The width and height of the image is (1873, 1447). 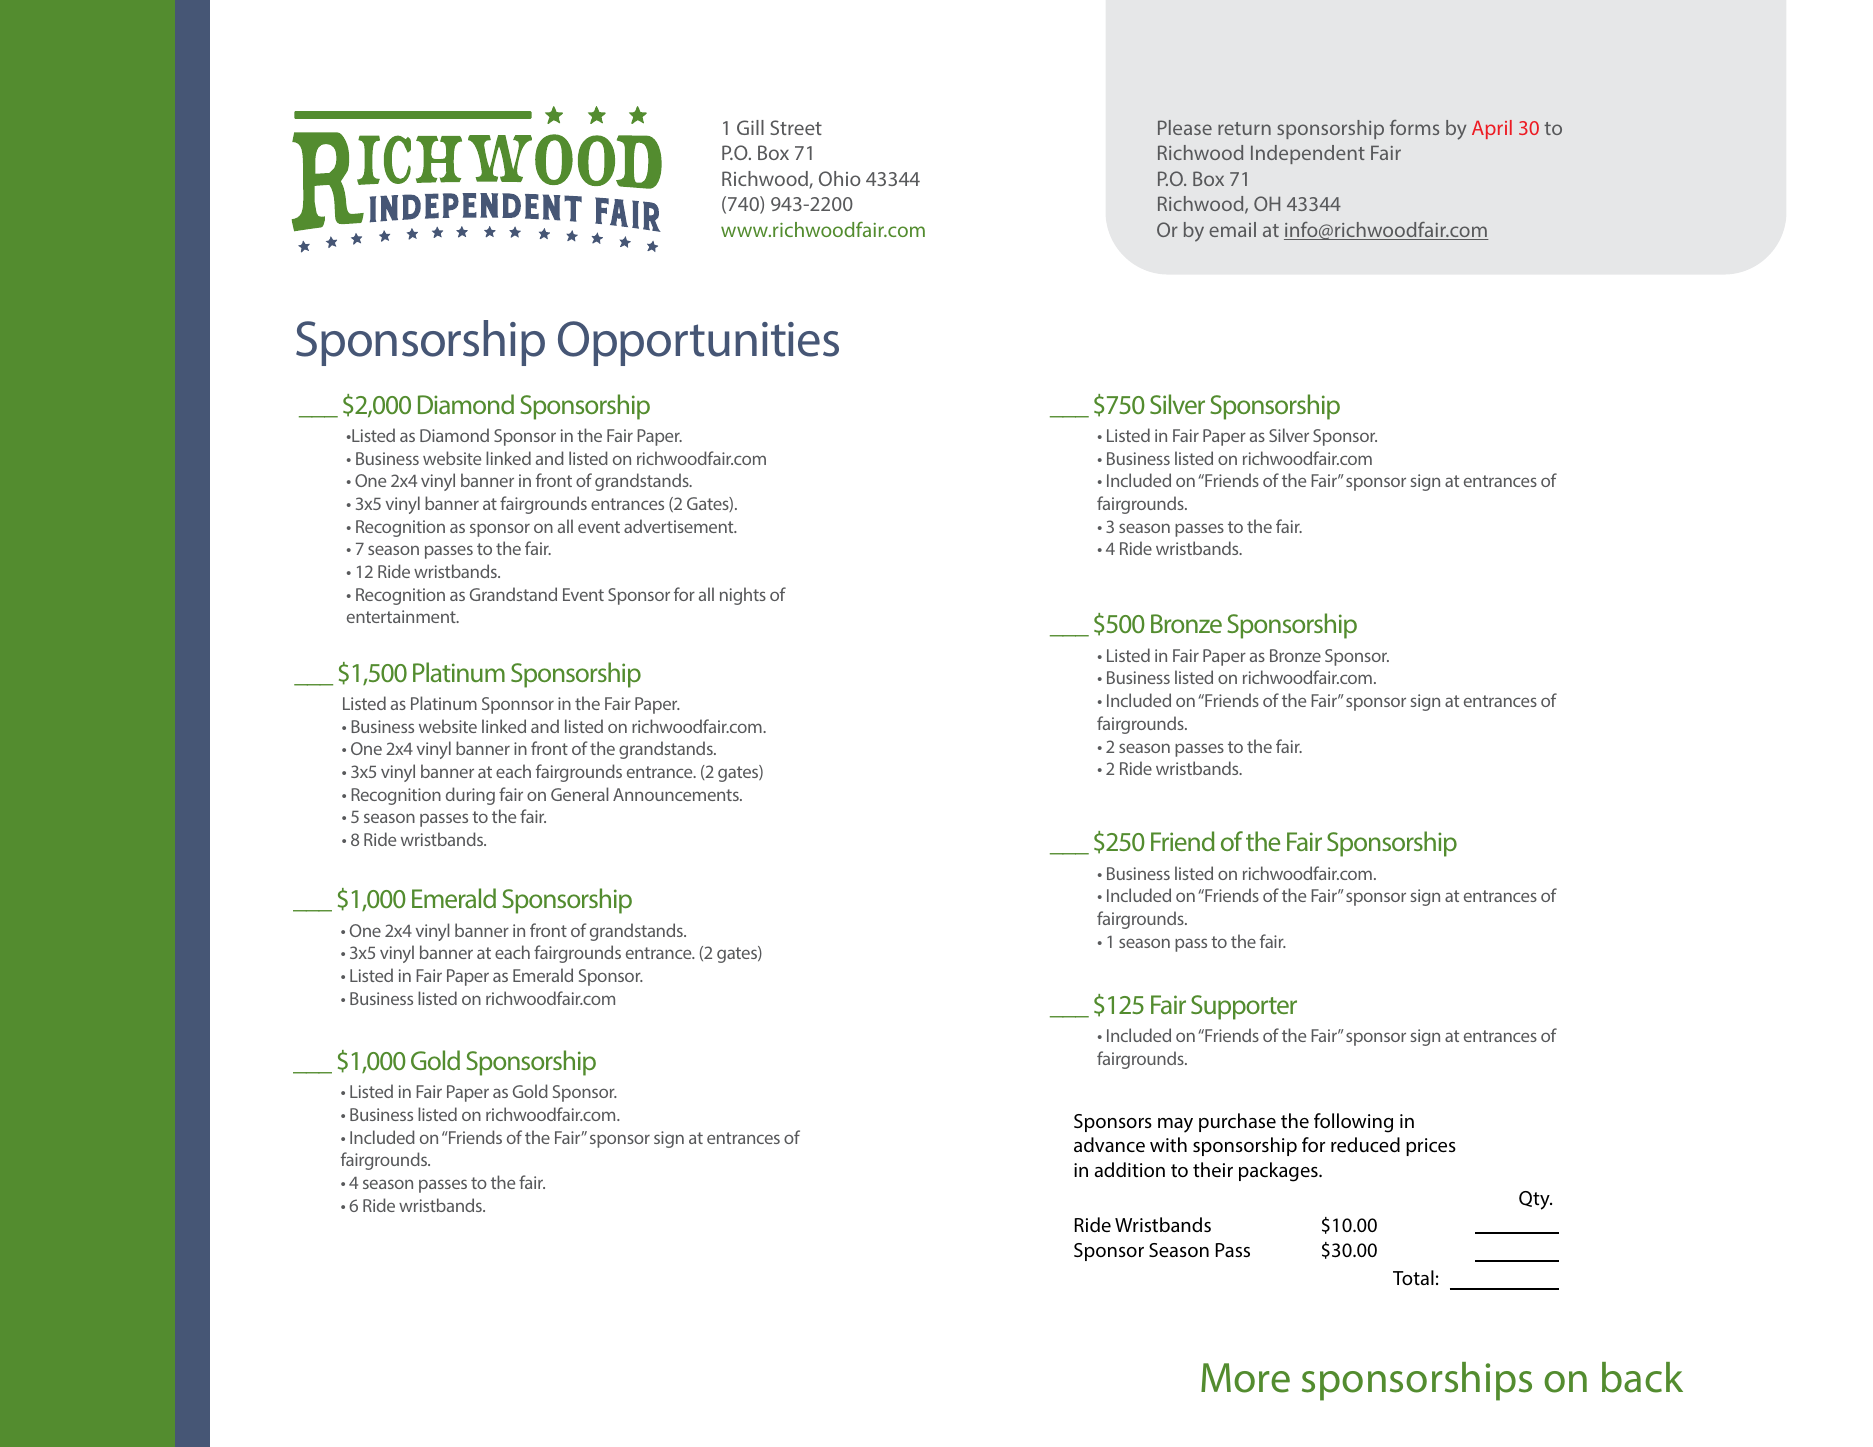 What do you see at coordinates (1232, 229) in the image?
I see `email` at bounding box center [1232, 229].
